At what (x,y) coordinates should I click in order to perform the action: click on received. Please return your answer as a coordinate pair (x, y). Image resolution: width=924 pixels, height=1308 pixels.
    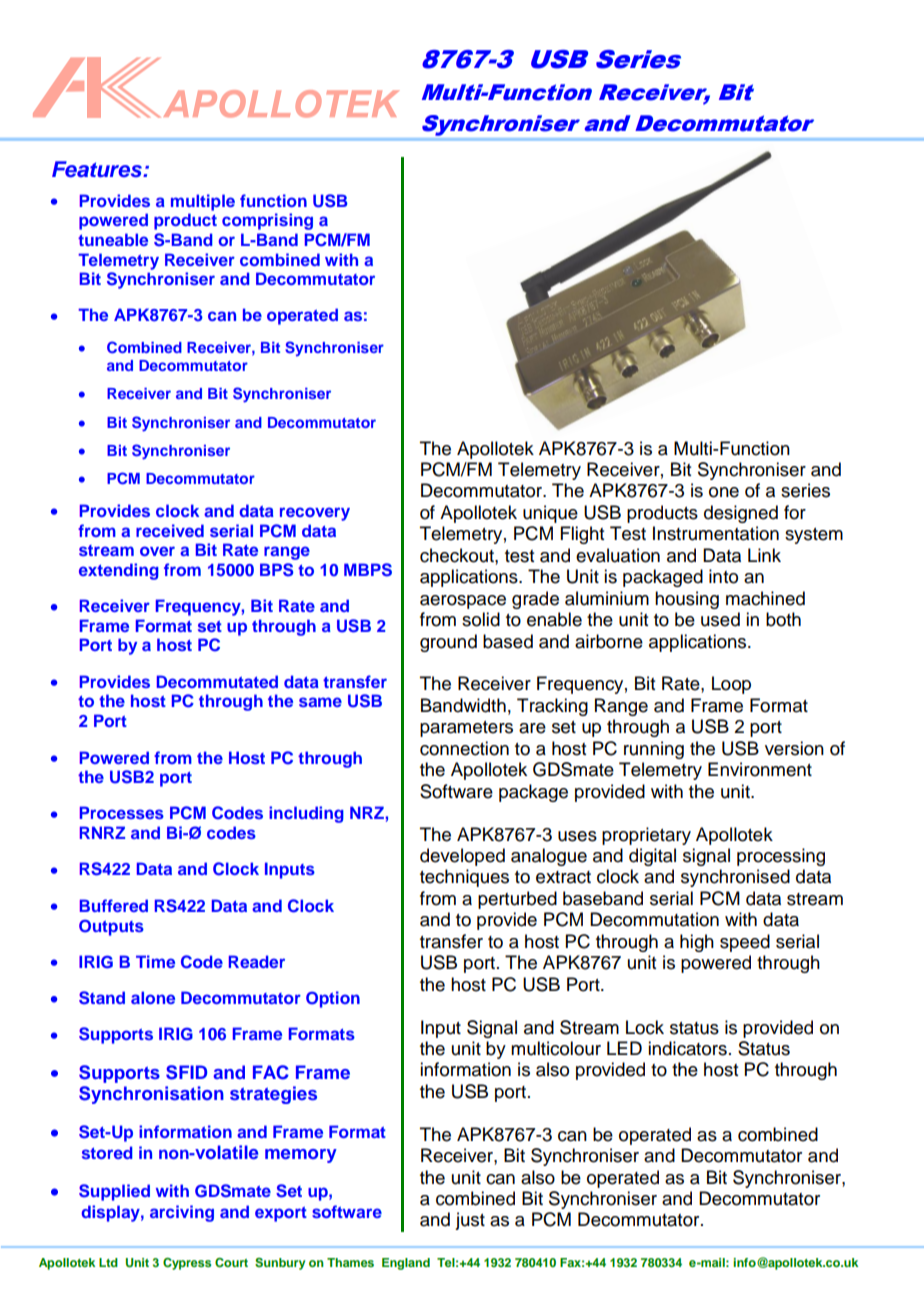
    Looking at the image, I should click on (170, 530).
